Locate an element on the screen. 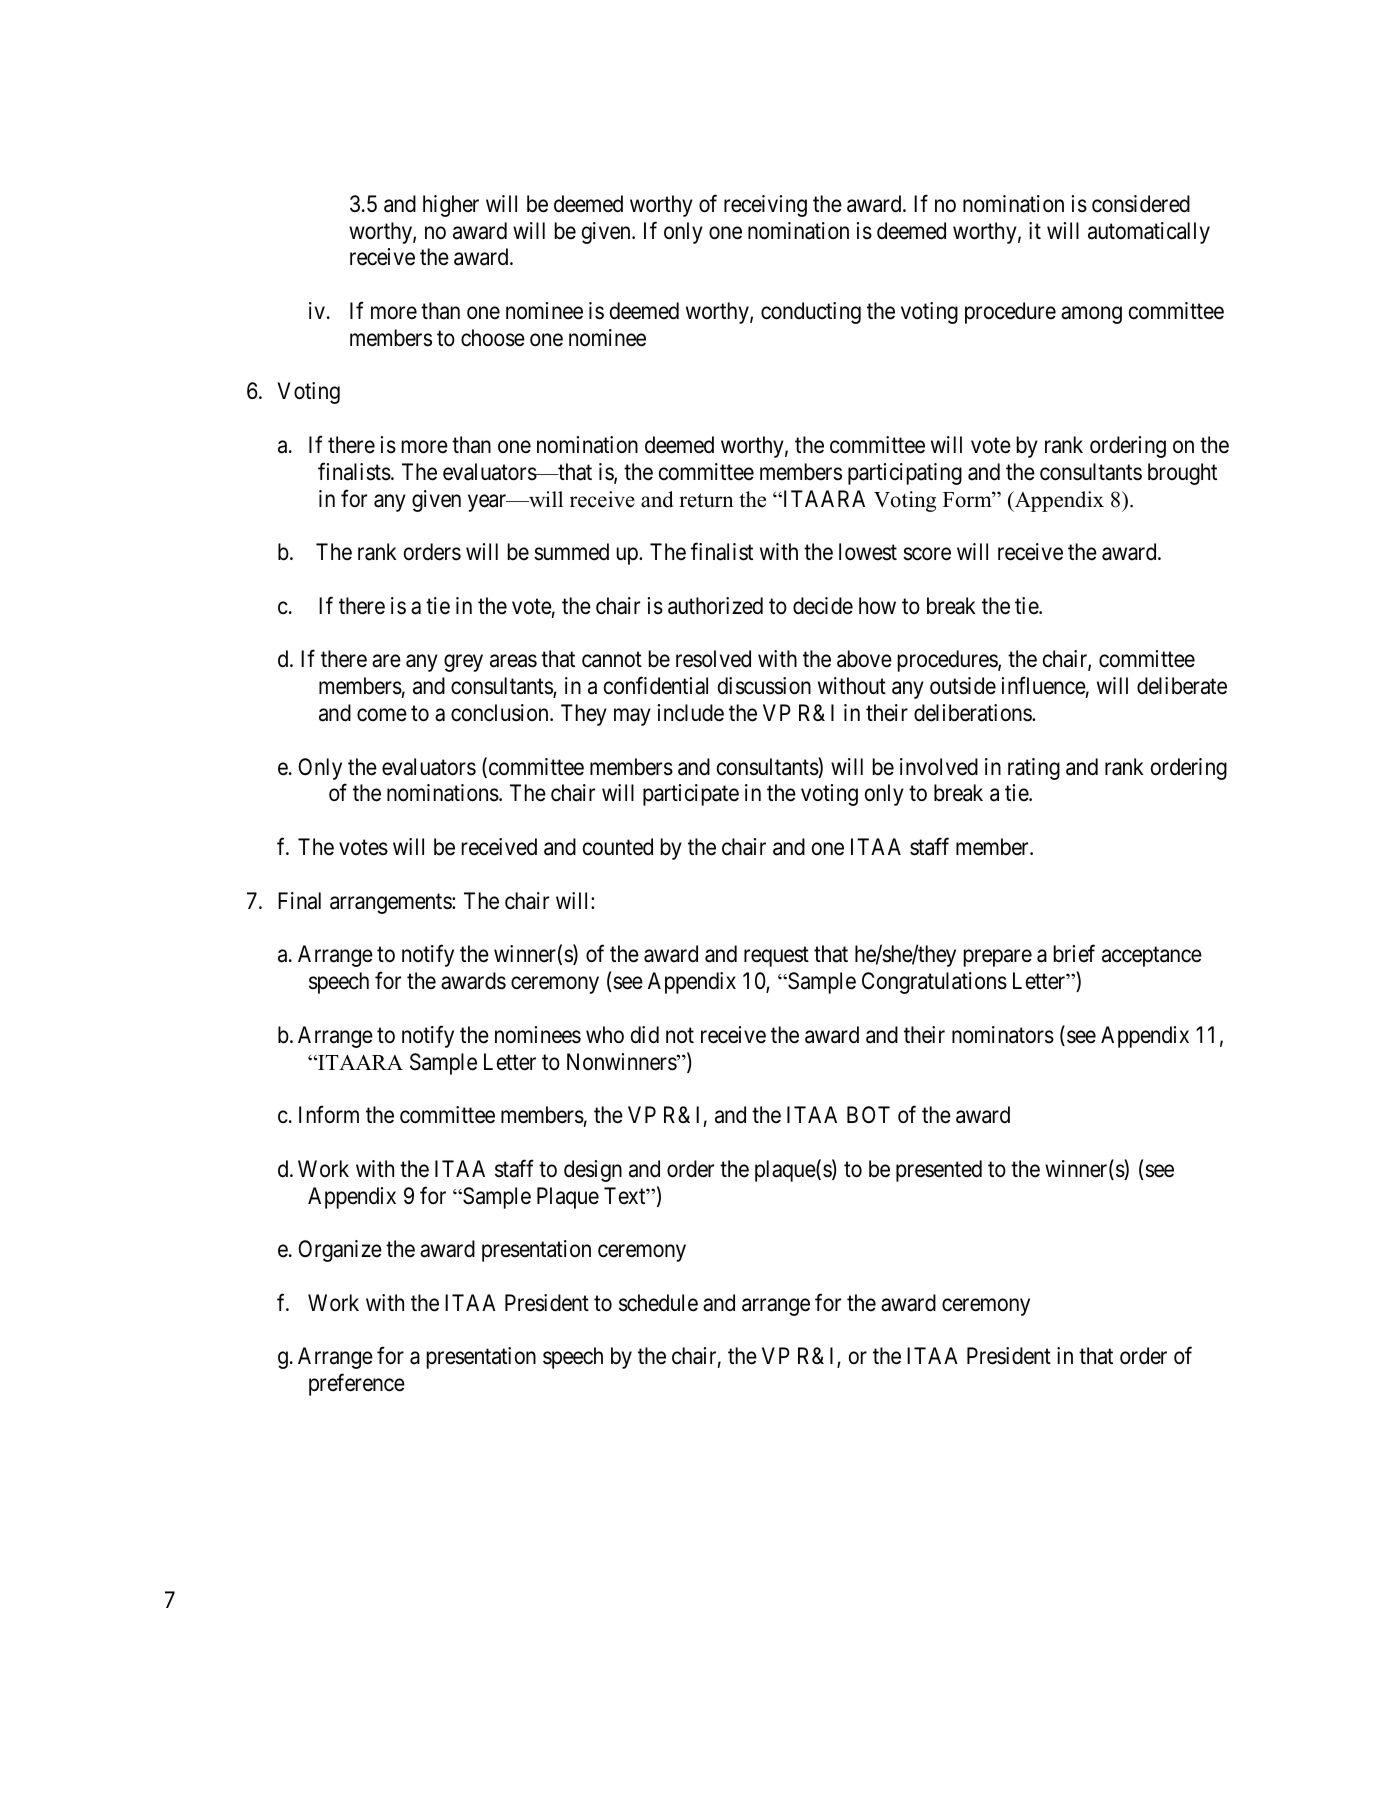 This screenshot has width=1395, height=1805. who is located at coordinates (605, 1034).
